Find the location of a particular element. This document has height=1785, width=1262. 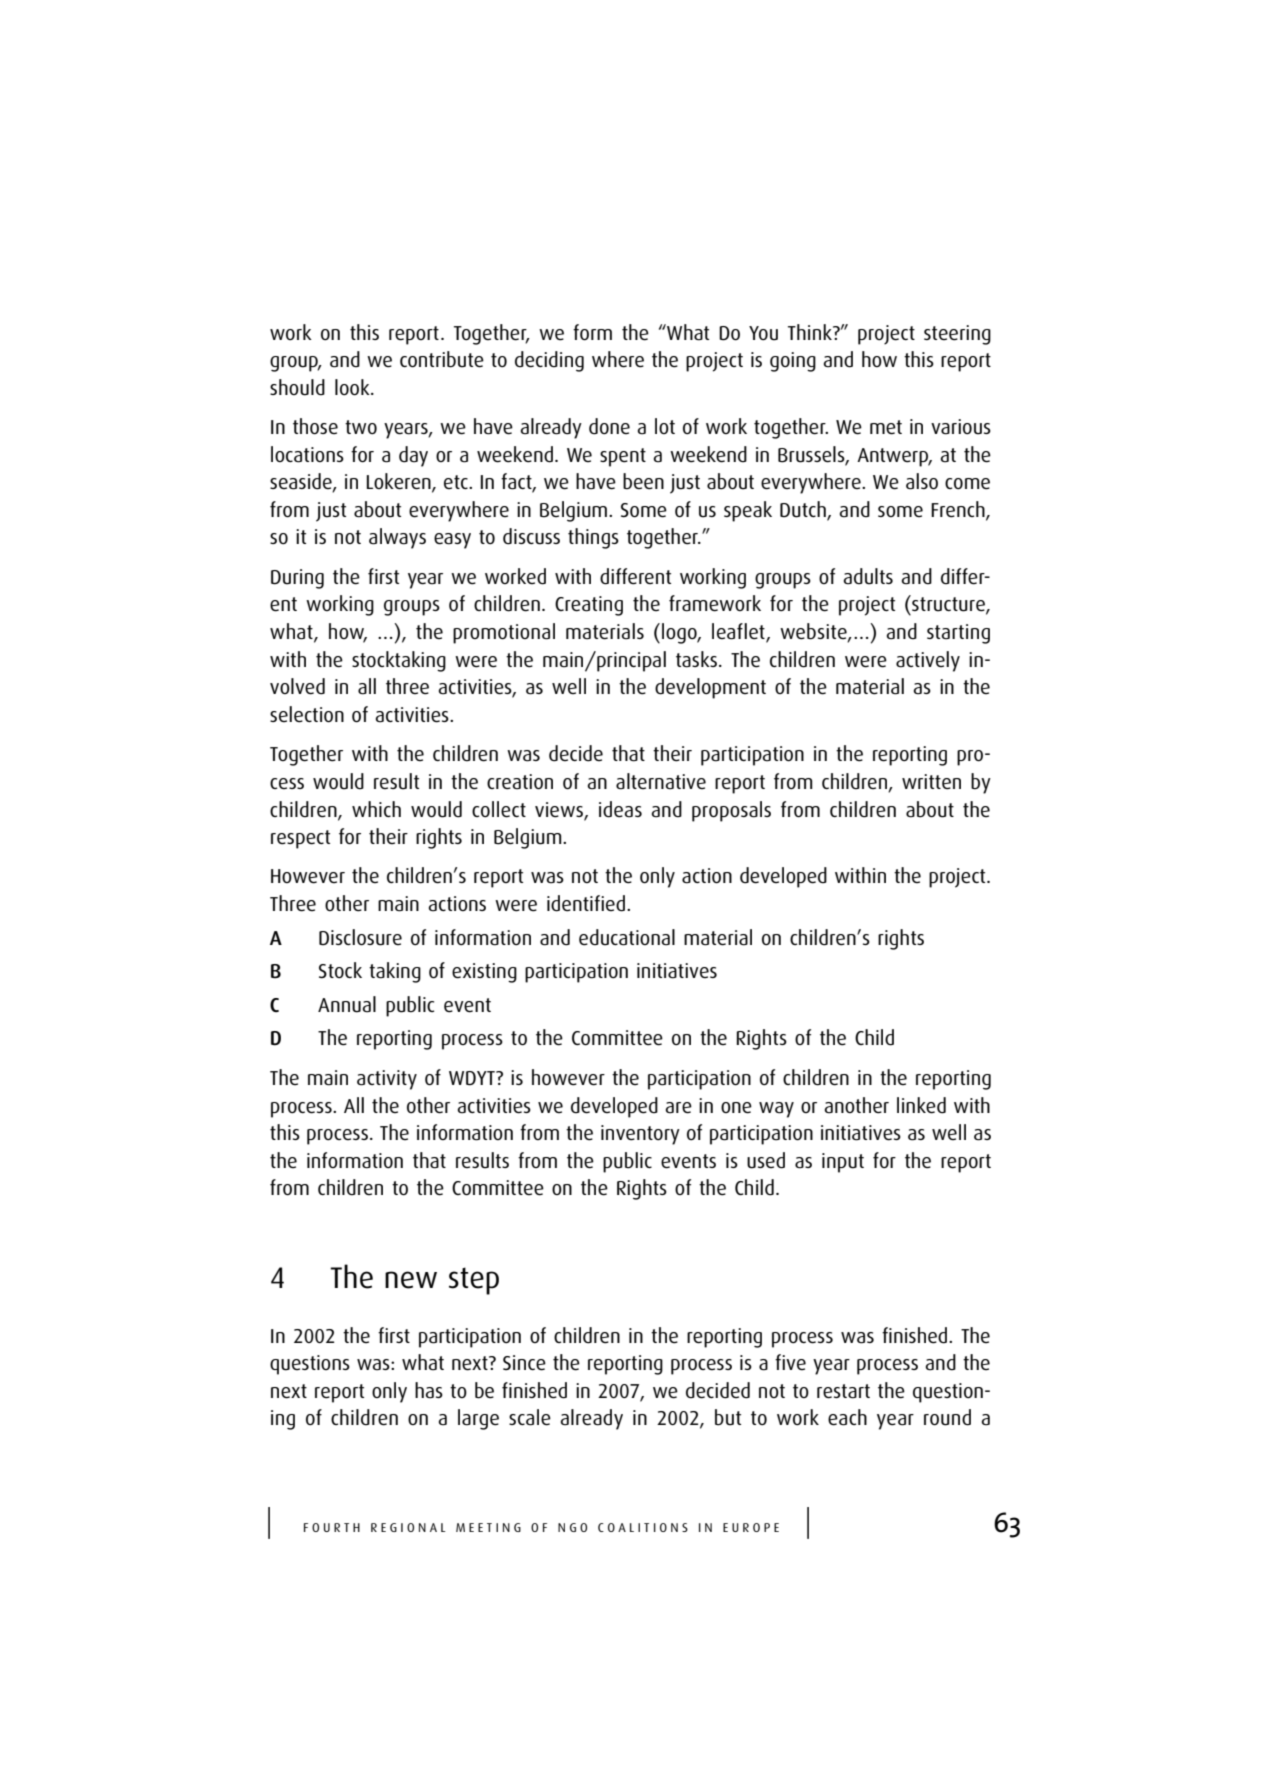

written is located at coordinates (931, 782).
